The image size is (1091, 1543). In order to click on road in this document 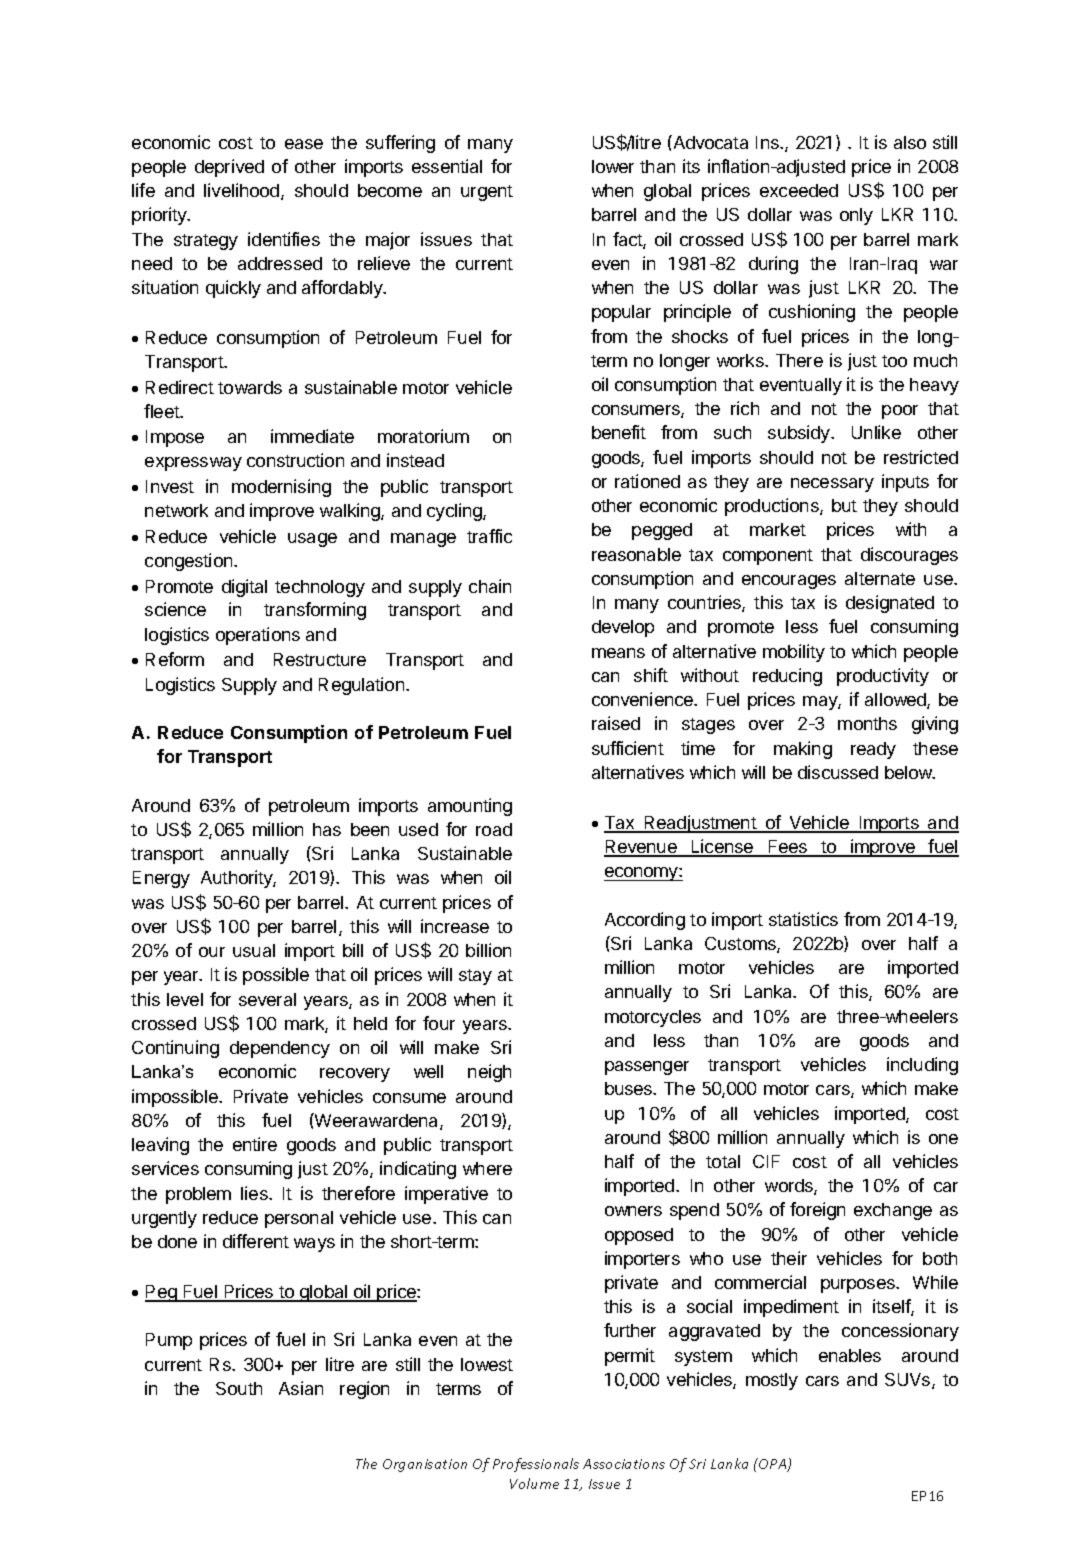, I will do `click(494, 829)`.
